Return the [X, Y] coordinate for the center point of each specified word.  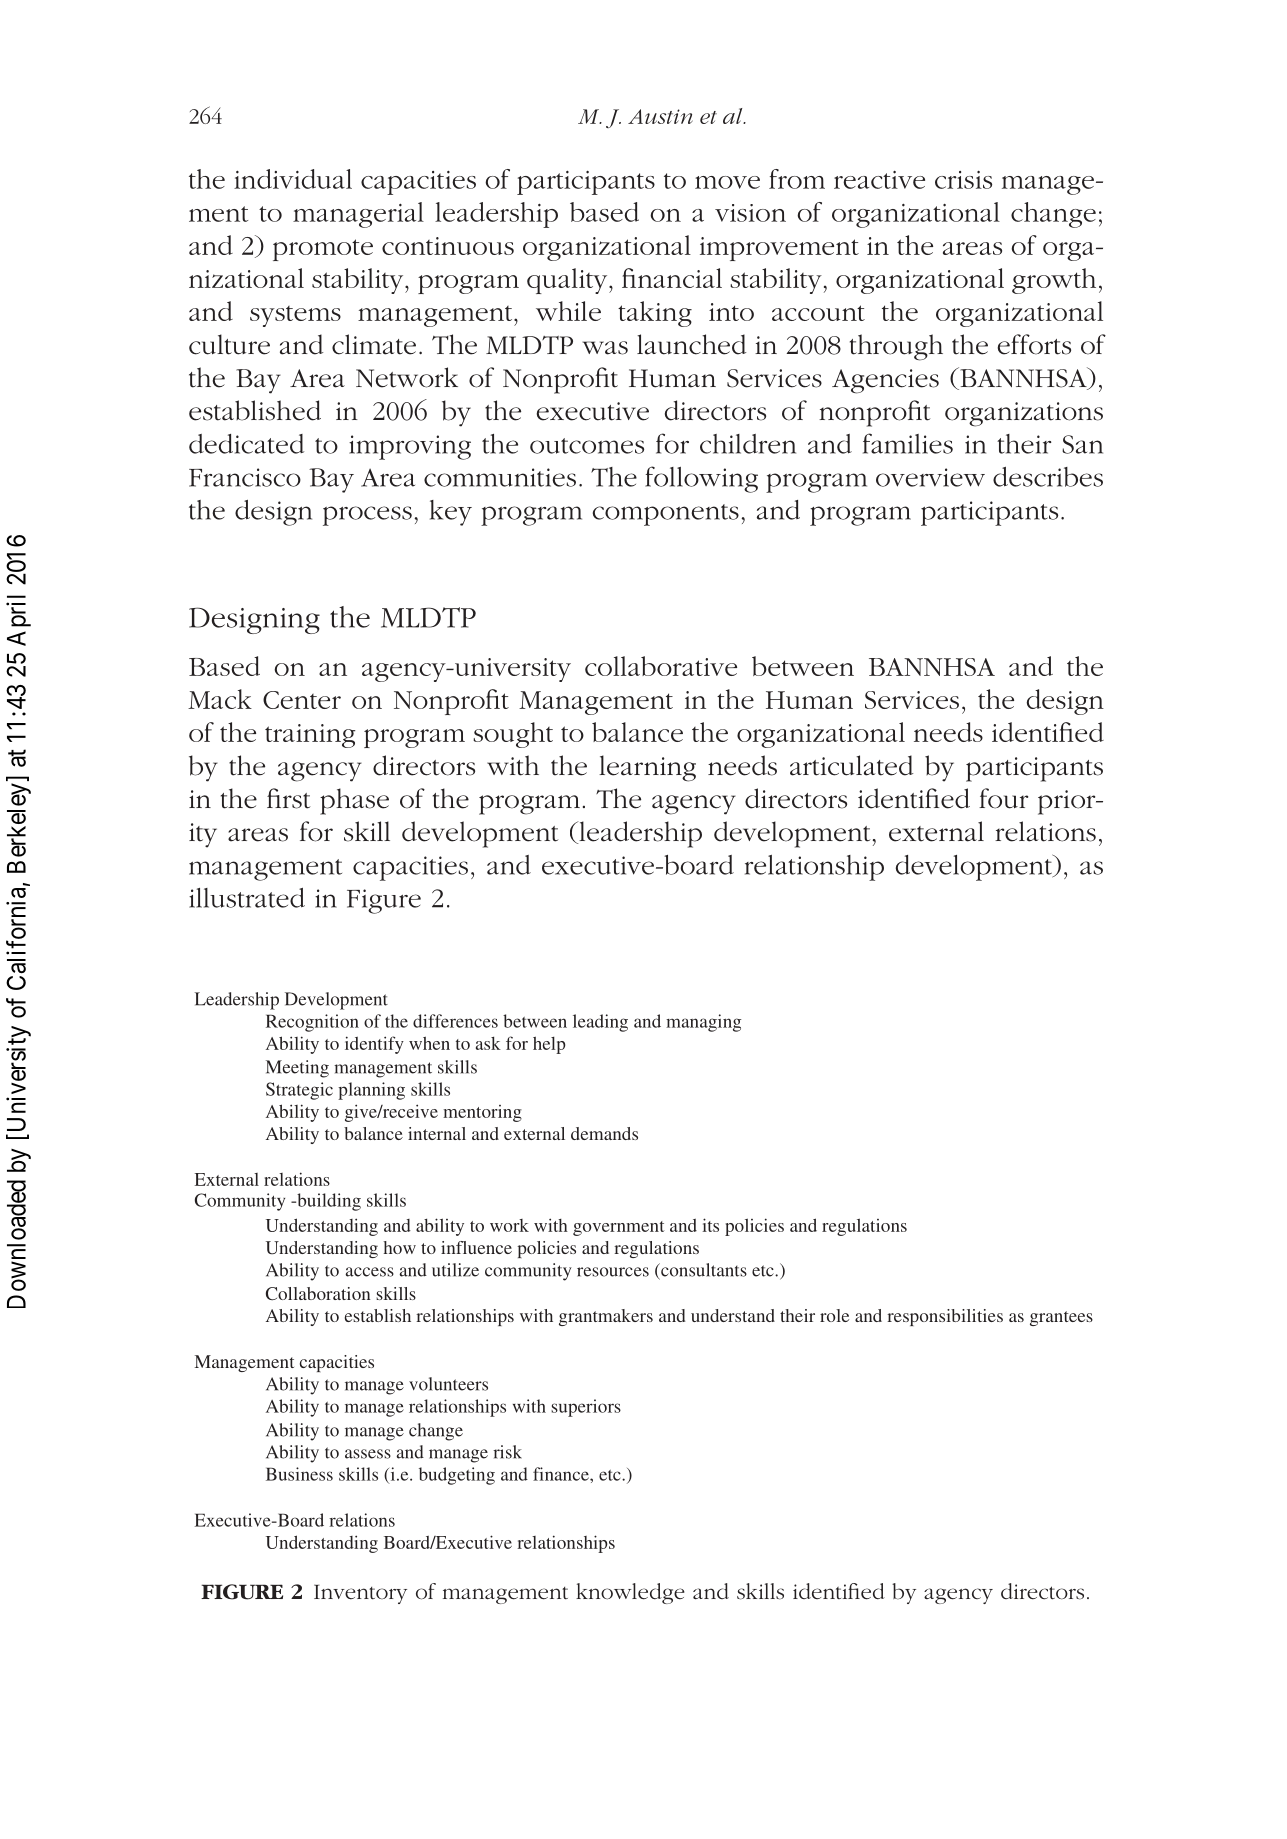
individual [293, 179]
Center [302, 700]
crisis [963, 180]
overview [930, 477]
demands [604, 1133]
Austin [660, 116]
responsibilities [945, 1317]
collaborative [661, 666]
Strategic [299, 1091]
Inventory [360, 1594]
